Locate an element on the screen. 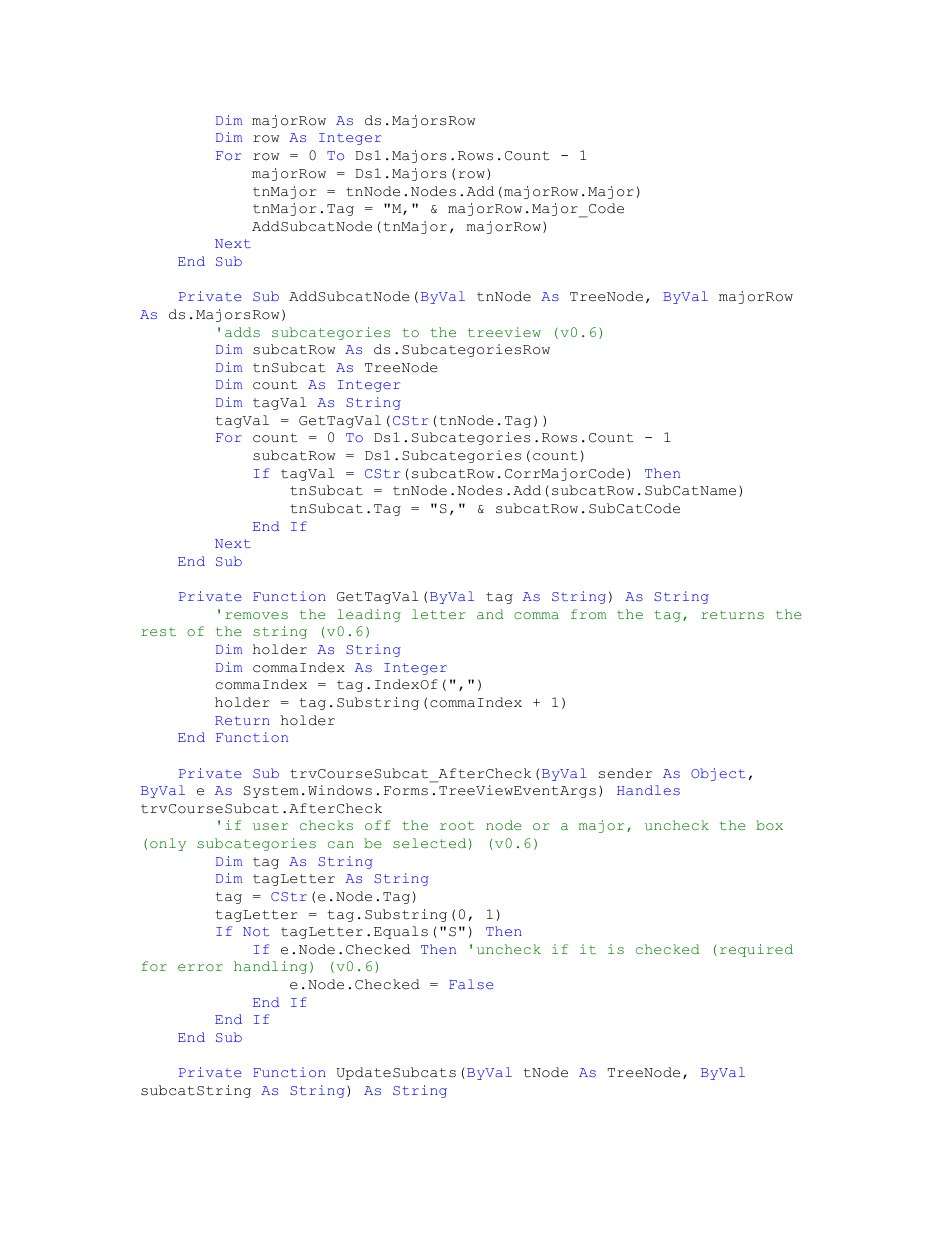 This screenshot has height=1233, width=952. sender is located at coordinates (626, 773).
